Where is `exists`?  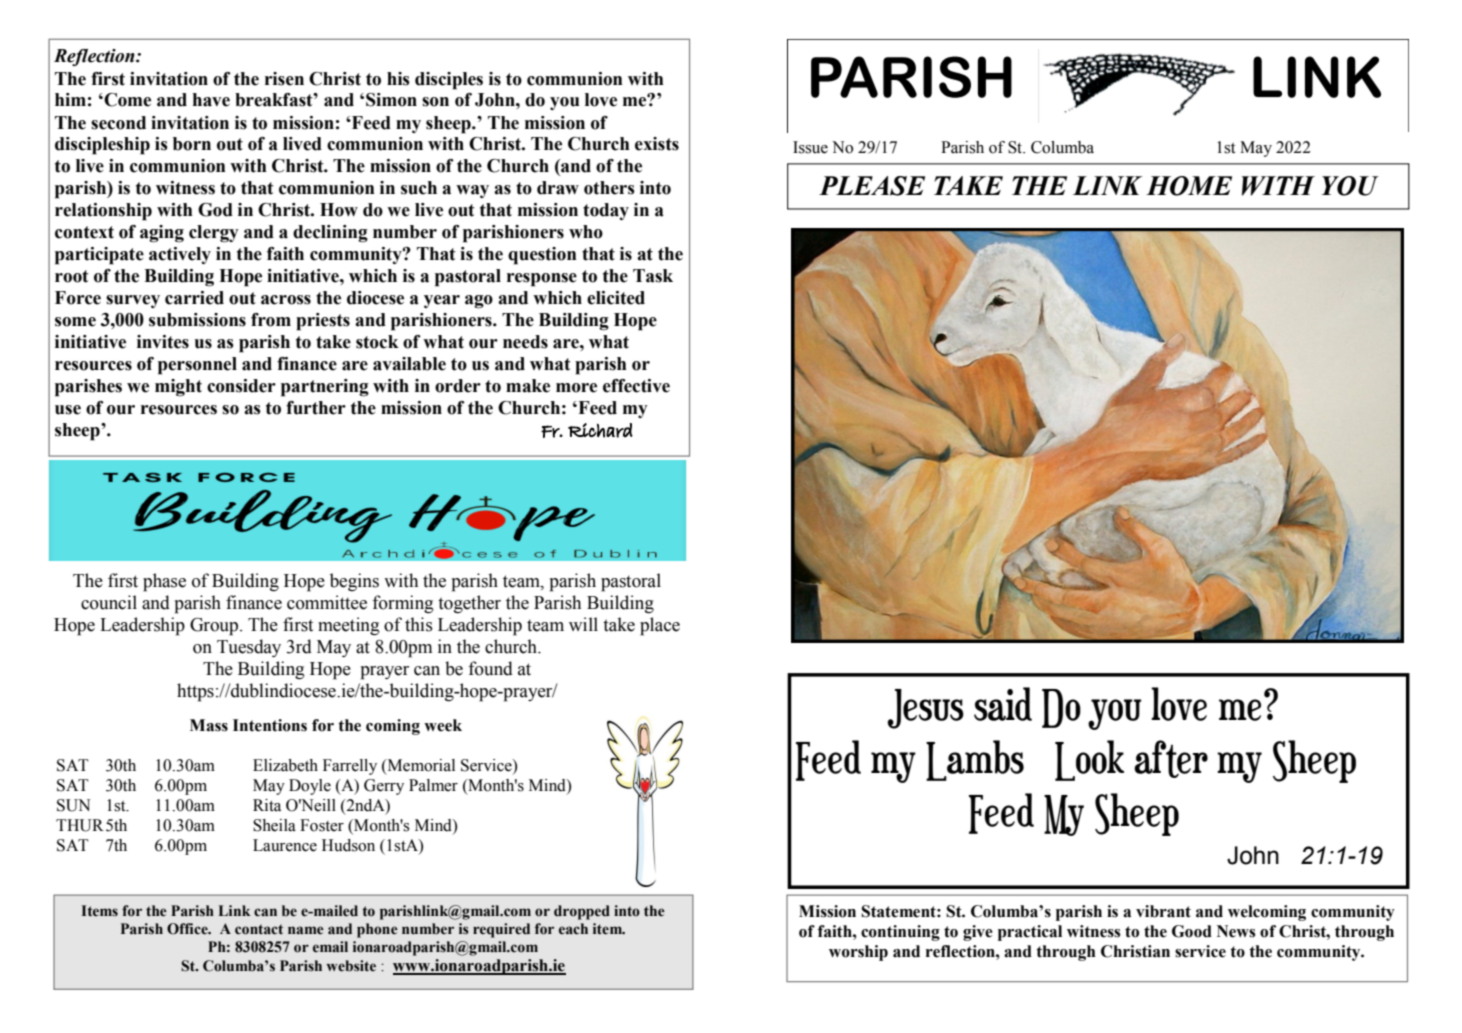 exists is located at coordinates (657, 144).
